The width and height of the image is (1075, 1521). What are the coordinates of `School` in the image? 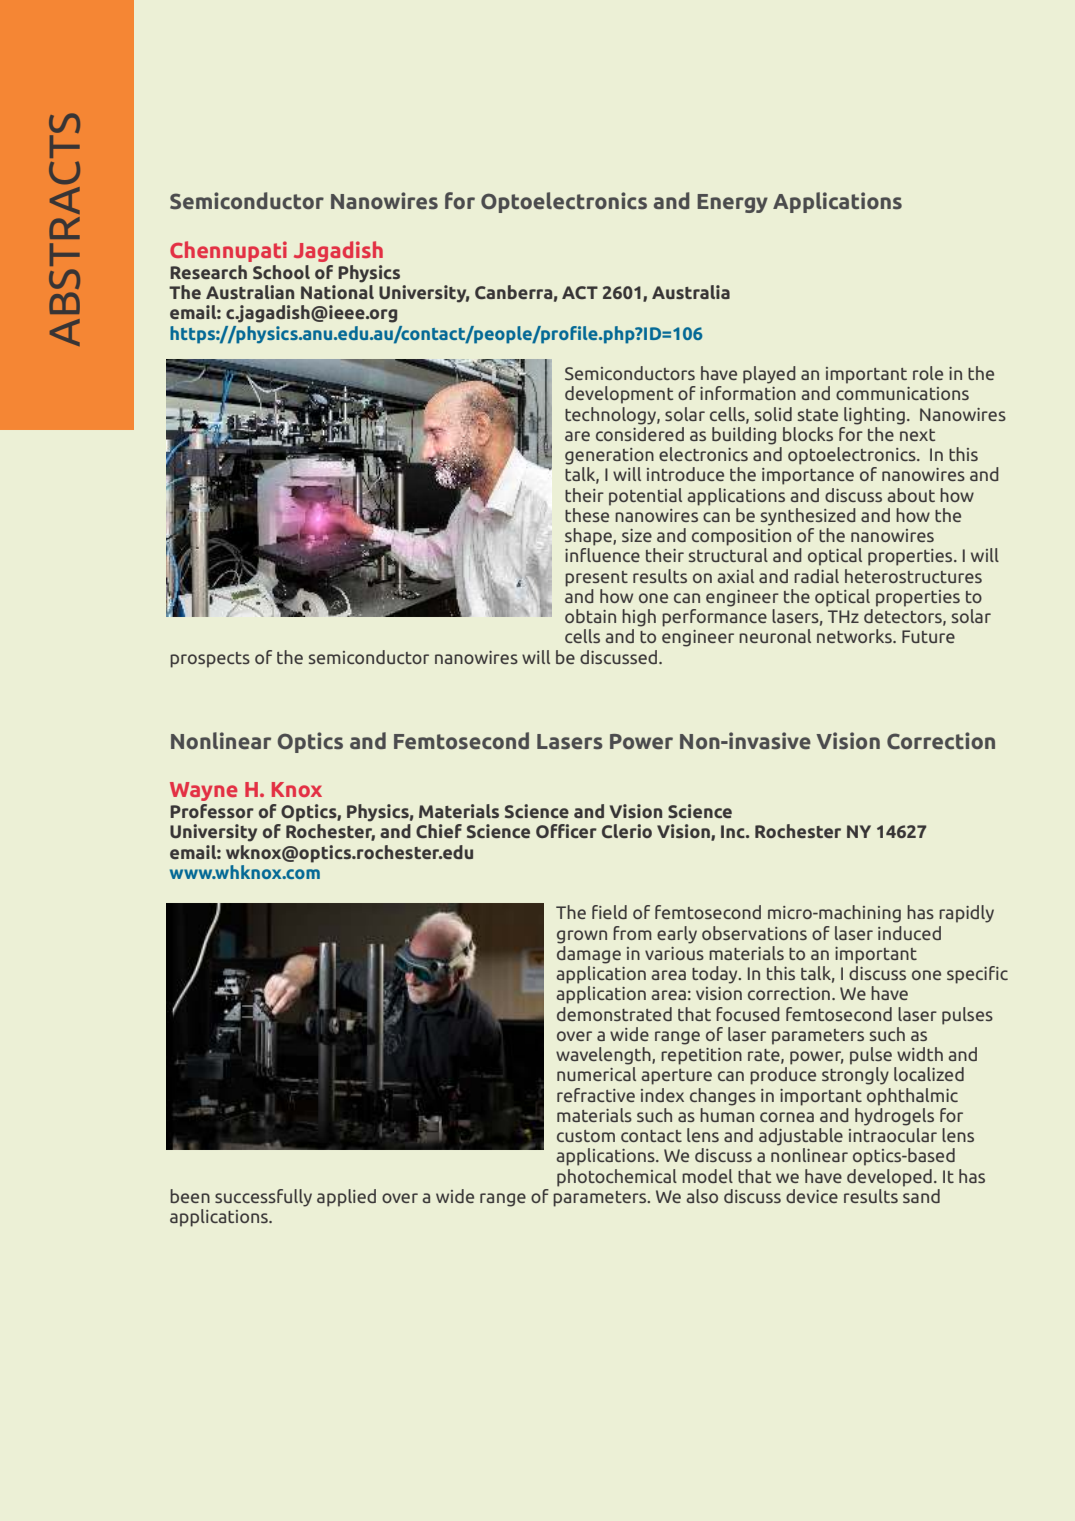 It's located at (281, 272).
